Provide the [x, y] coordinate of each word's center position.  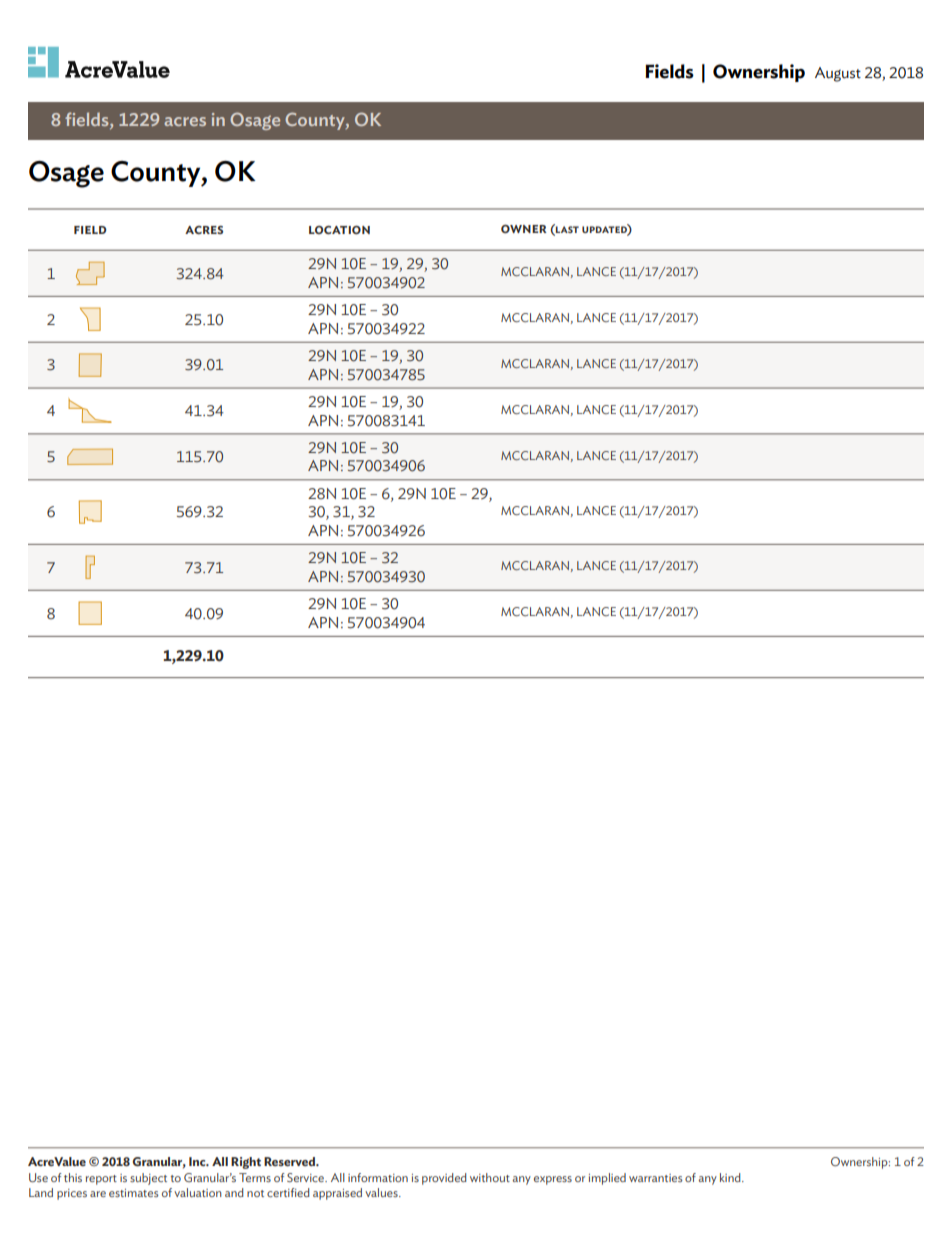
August [838, 74]
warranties [656, 1178]
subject [148, 1179]
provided [444, 1179]
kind [731, 1177]
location [339, 230]
